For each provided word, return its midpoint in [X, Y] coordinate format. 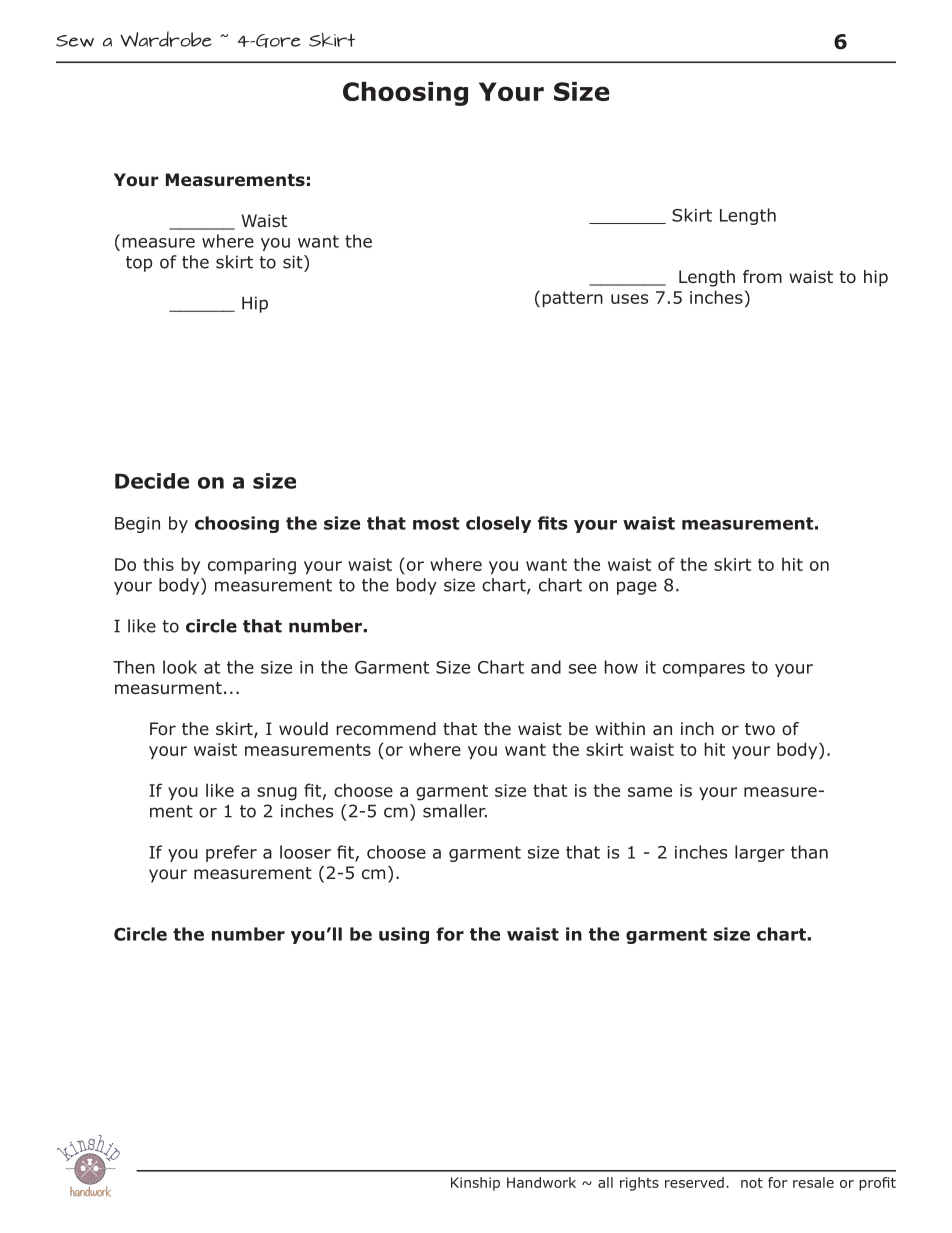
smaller [455, 811]
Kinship [475, 1184]
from [762, 277]
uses [629, 299]
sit [294, 262]
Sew [75, 41]
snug [277, 794]
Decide [152, 481]
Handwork [541, 1182]
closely [498, 524]
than [809, 852]
